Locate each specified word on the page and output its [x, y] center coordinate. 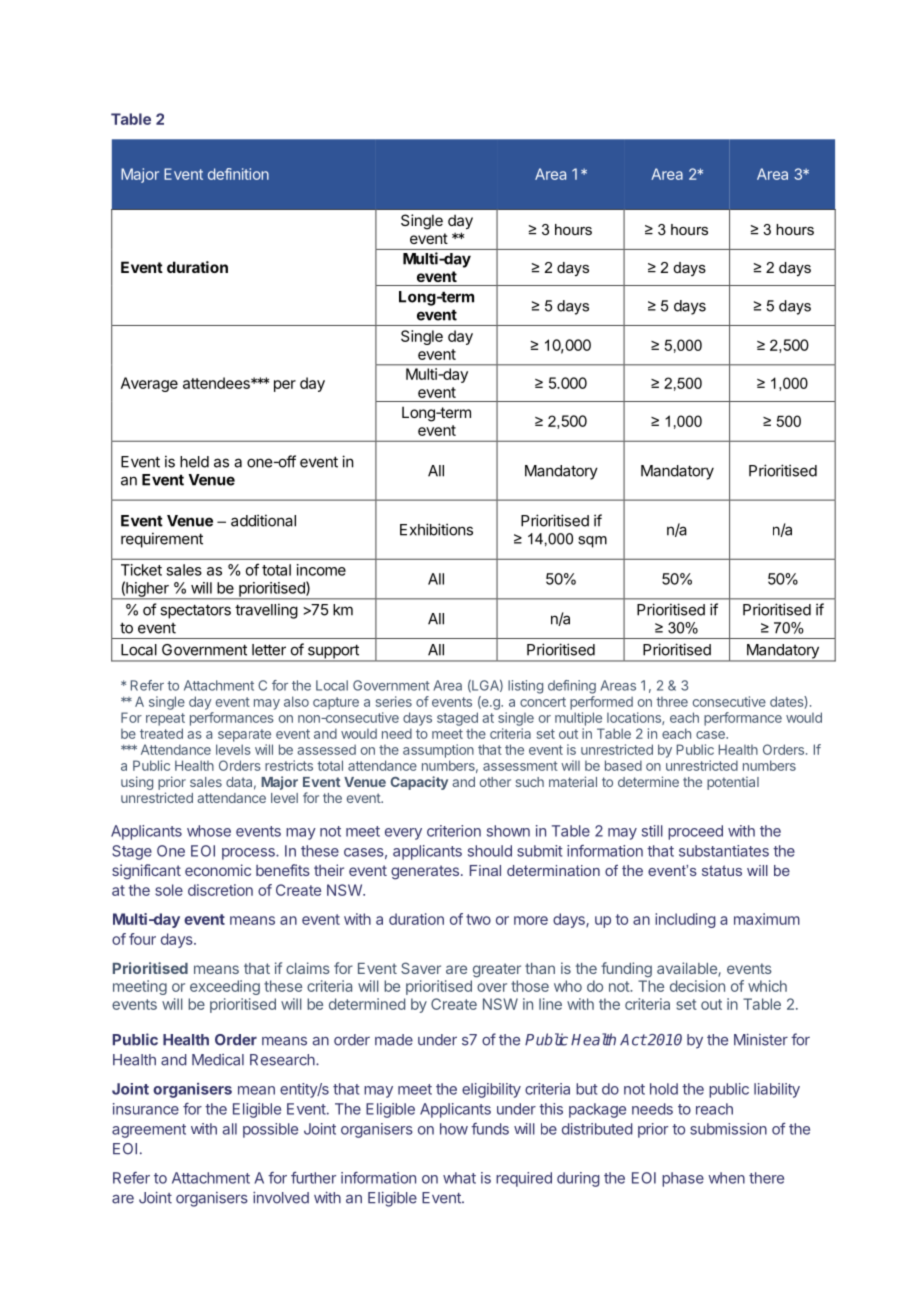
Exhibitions [436, 529]
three [672, 702]
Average [149, 384]
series [394, 701]
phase [683, 1179]
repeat [165, 719]
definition [238, 174]
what [459, 1178]
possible [270, 1130]
